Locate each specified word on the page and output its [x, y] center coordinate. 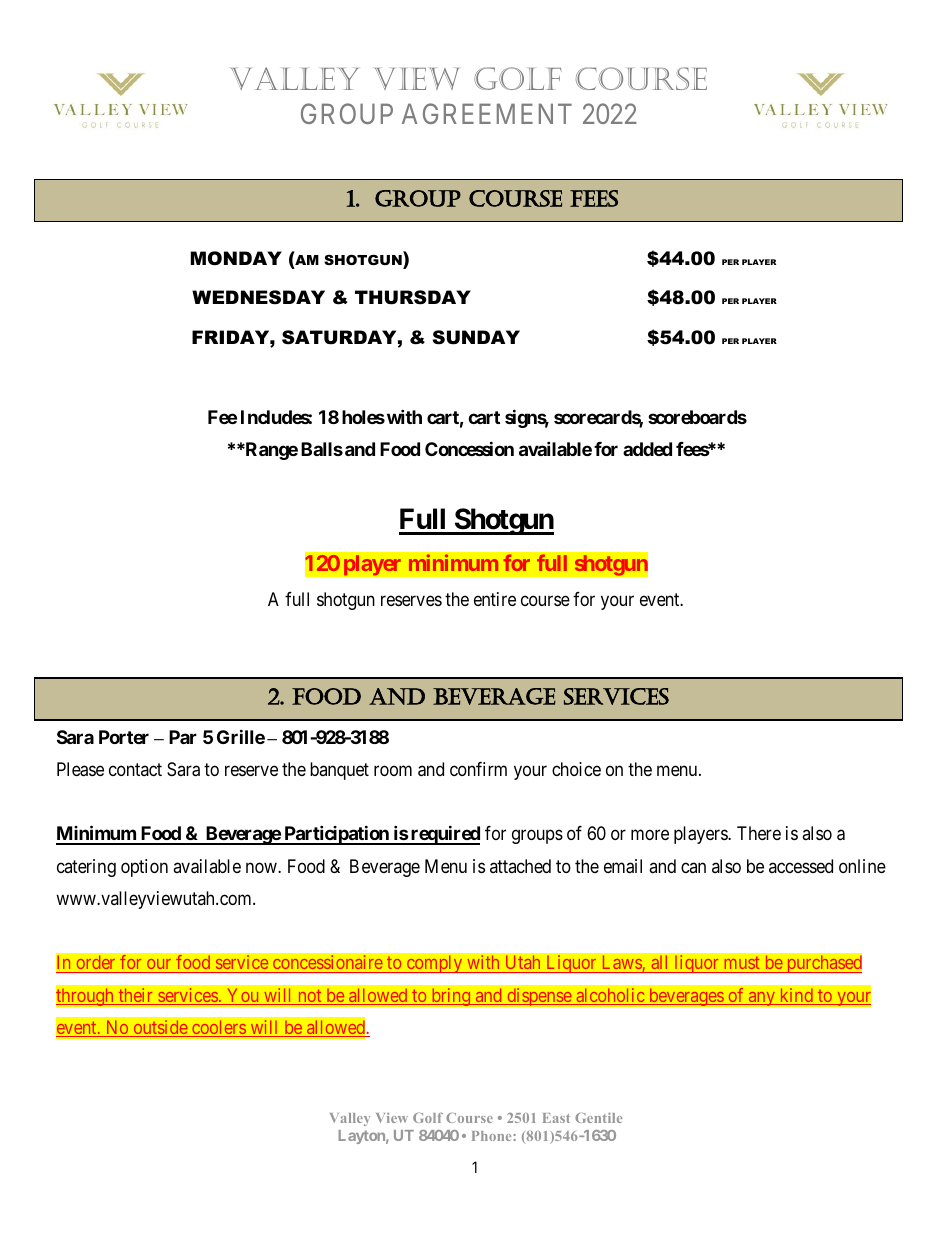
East [556, 1118]
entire [495, 599]
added [647, 449]
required [444, 835]
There [759, 833]
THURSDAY [413, 297]
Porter [124, 737]
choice [576, 769]
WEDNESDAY [258, 297]
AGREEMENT [487, 114]
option [144, 868]
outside [160, 1028]
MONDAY [236, 258]
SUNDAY [476, 337]
